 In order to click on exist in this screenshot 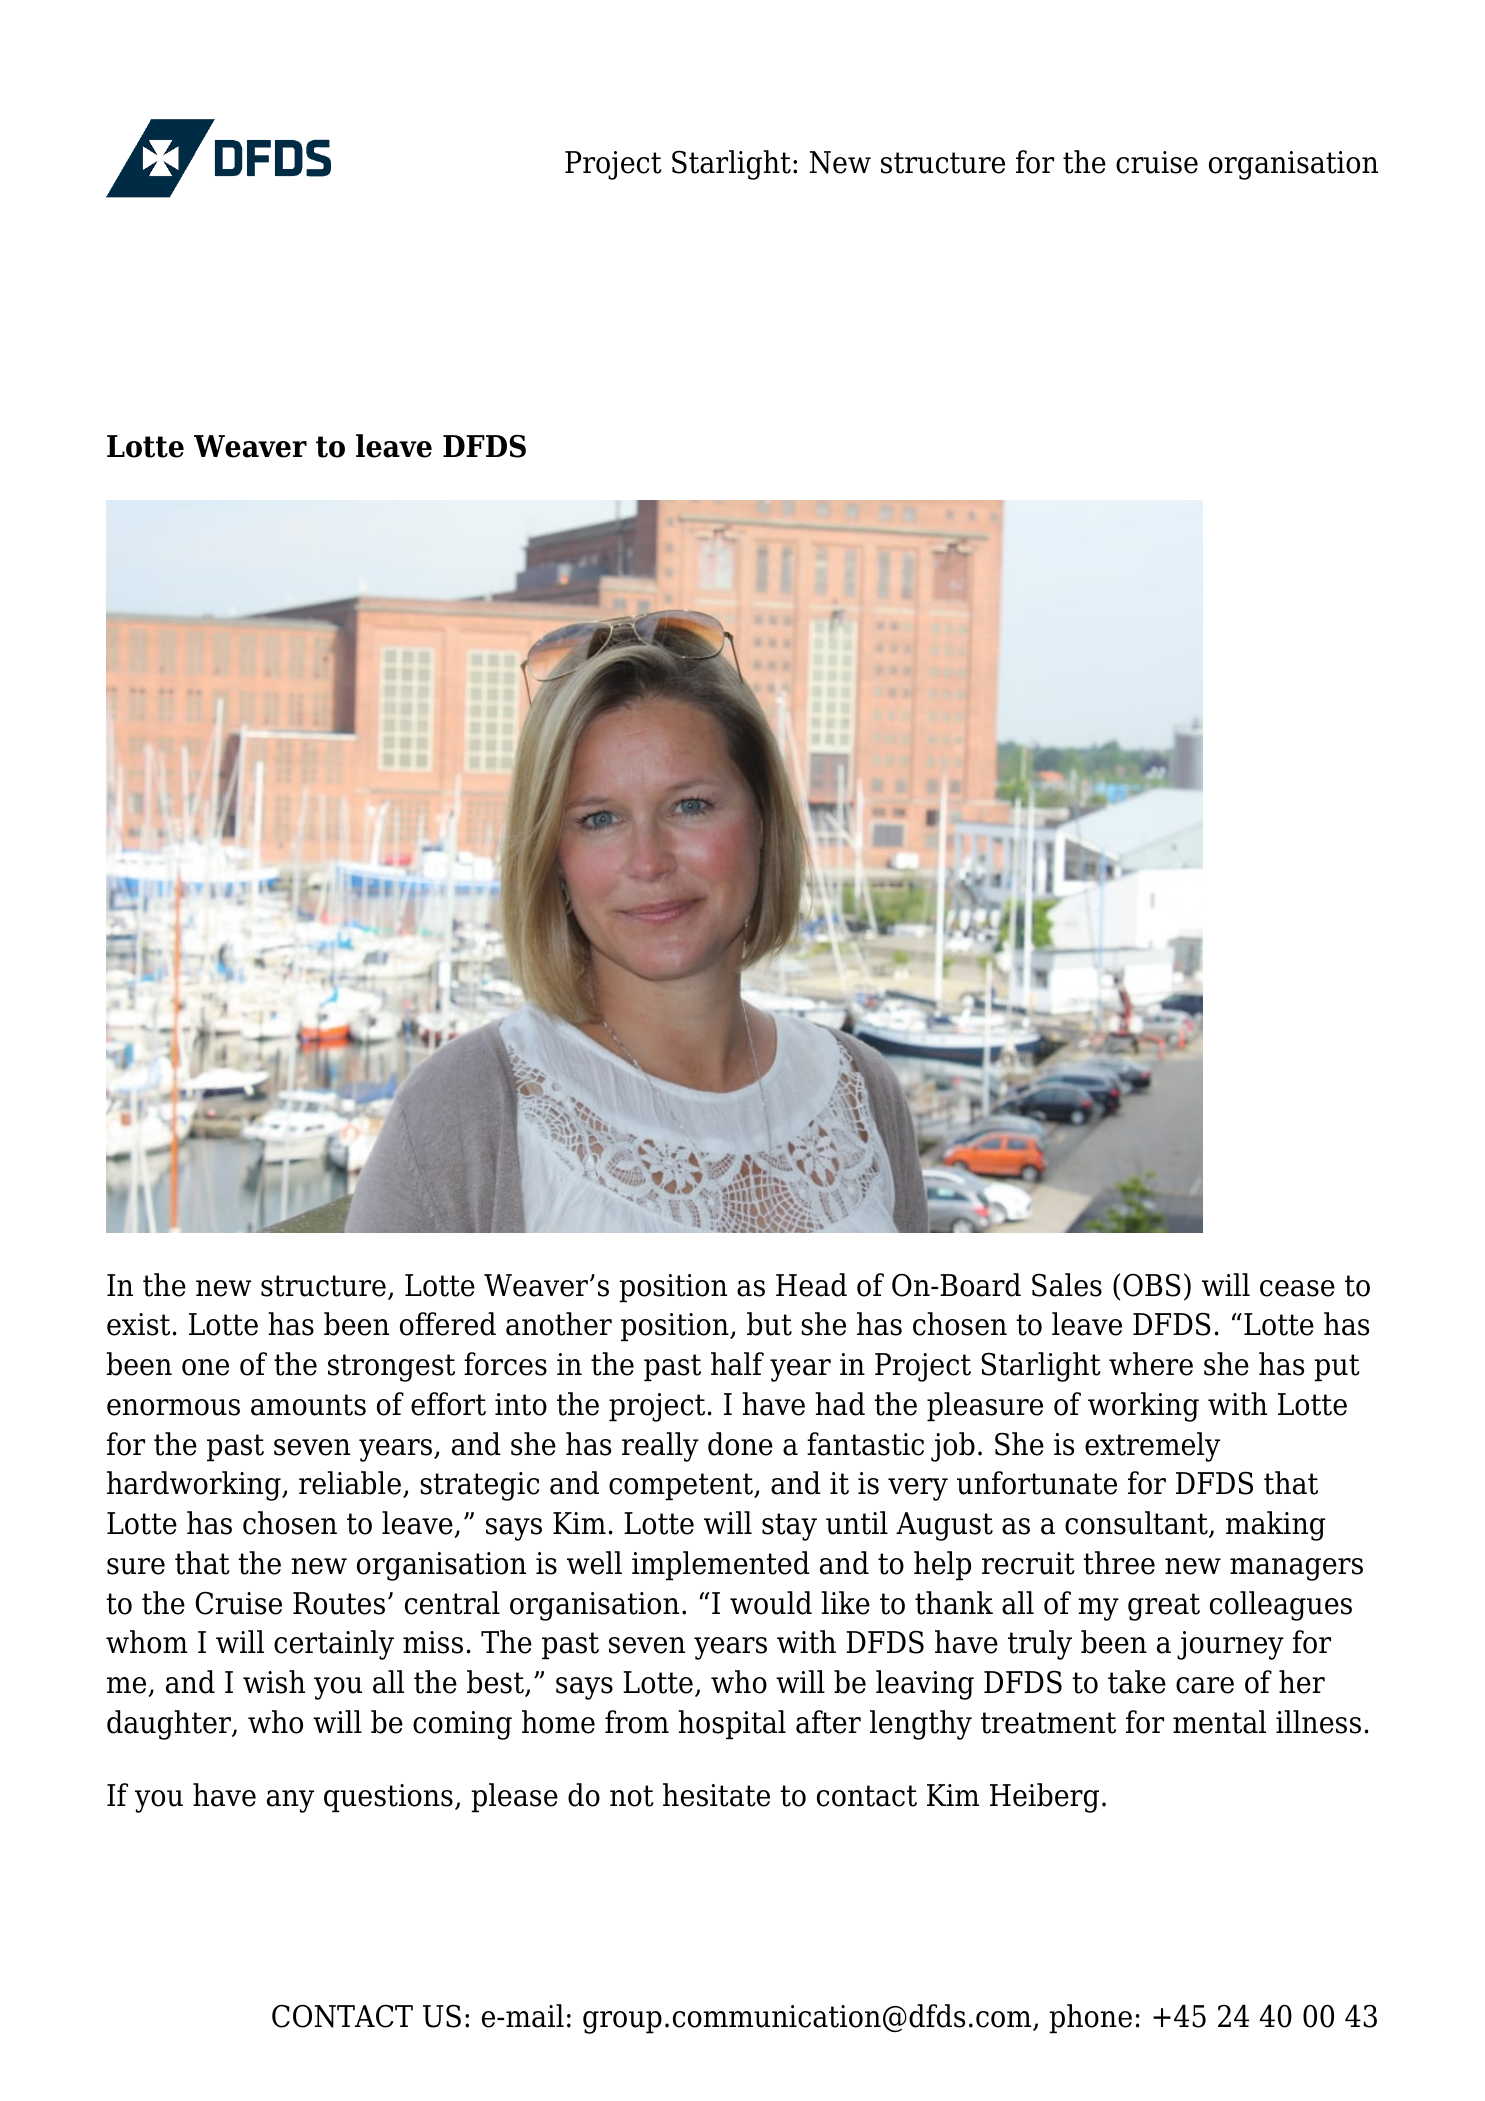, I will do `click(138, 1324)`.
